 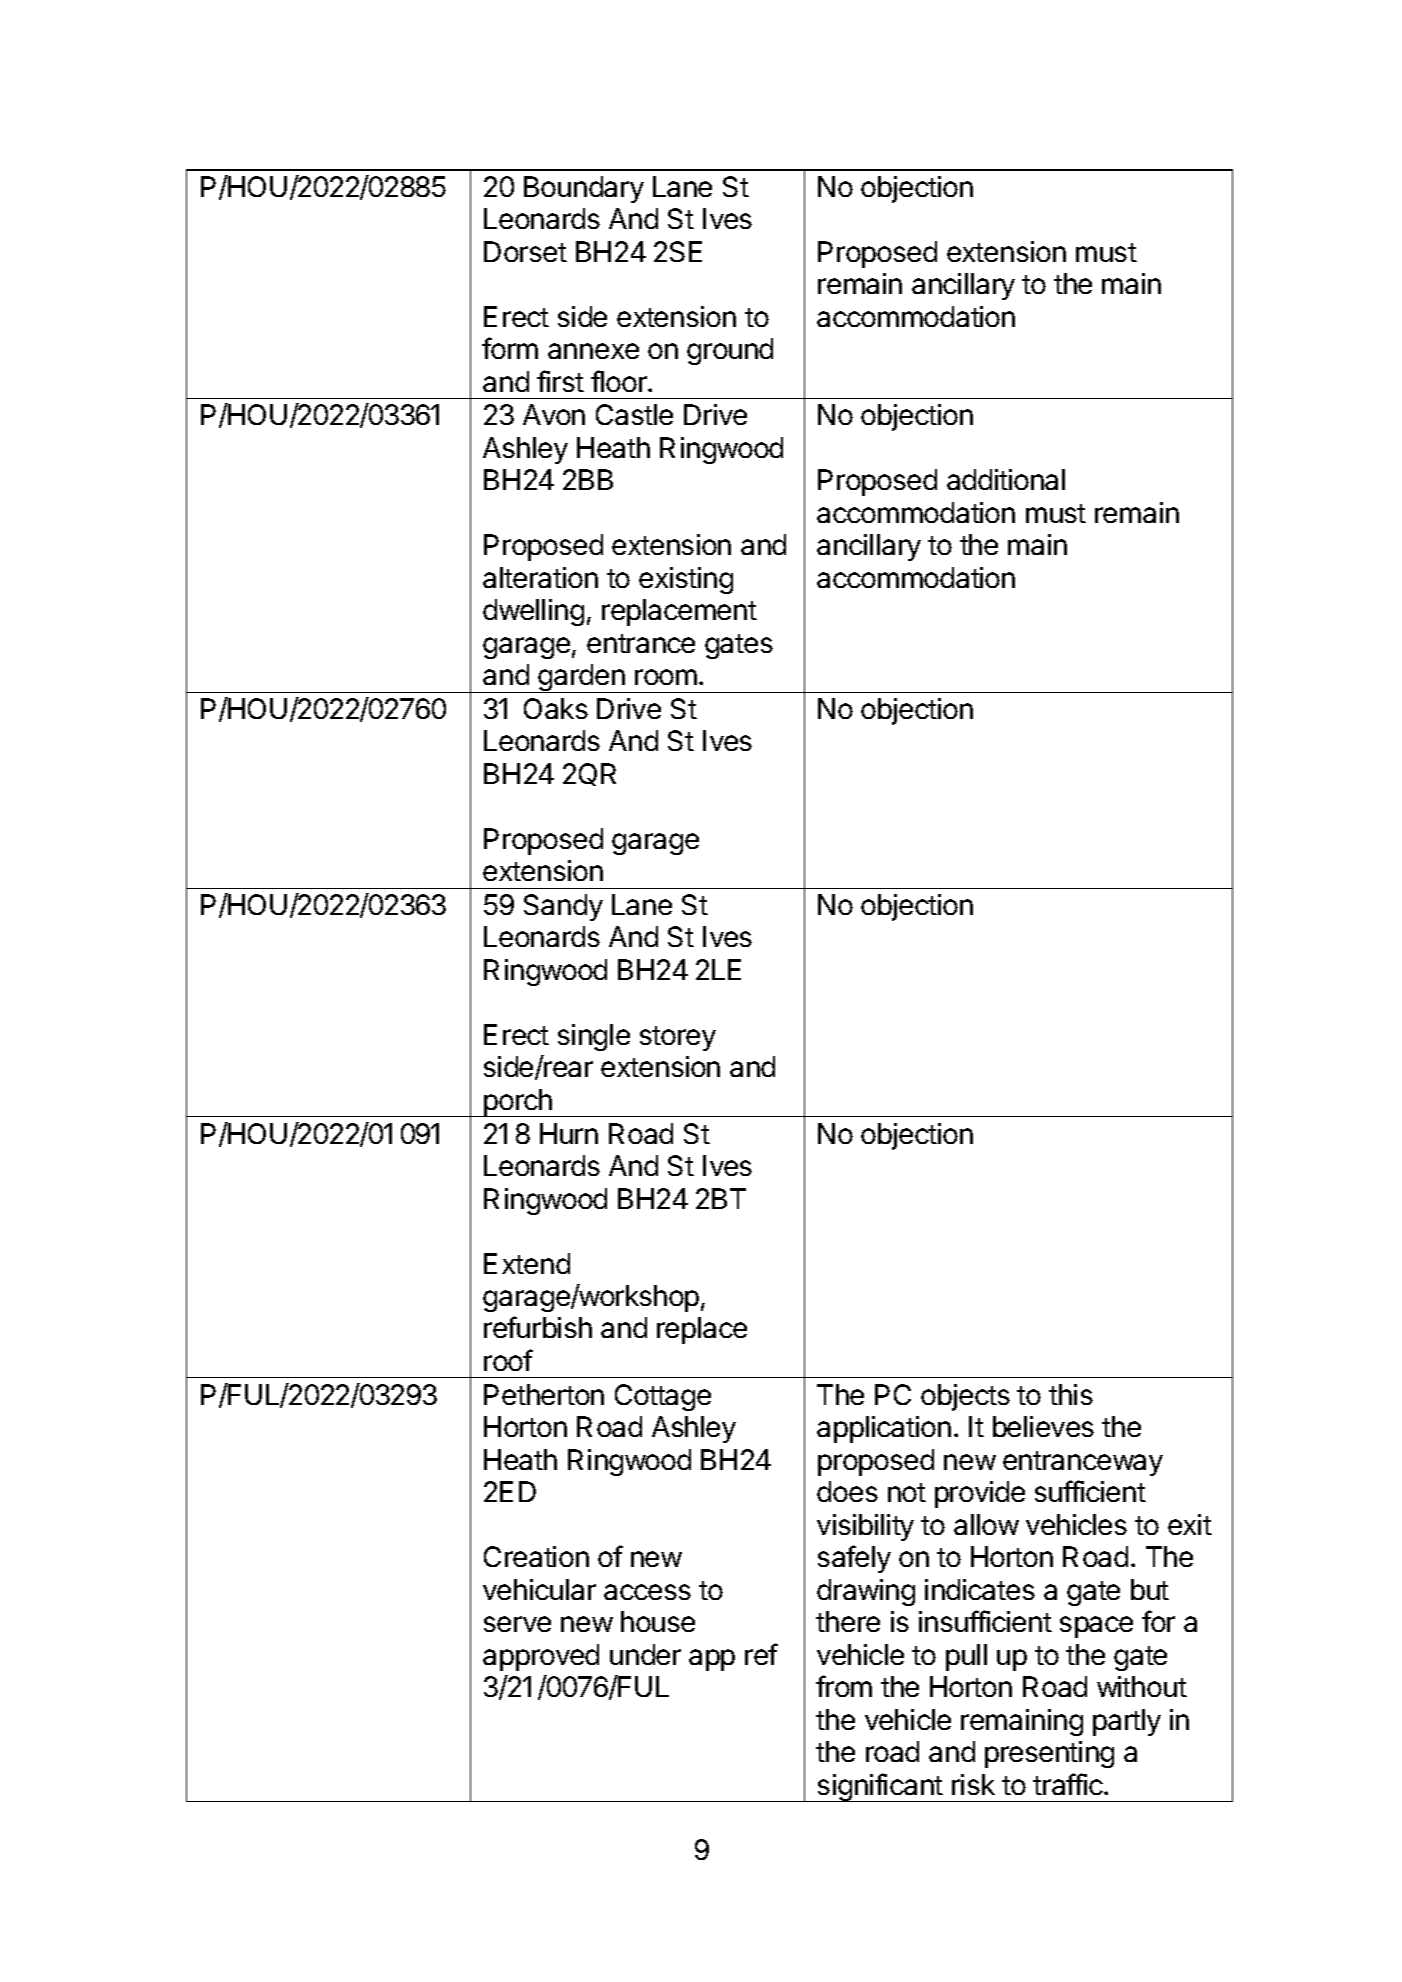 I want to click on additional, so click(x=1006, y=479).
